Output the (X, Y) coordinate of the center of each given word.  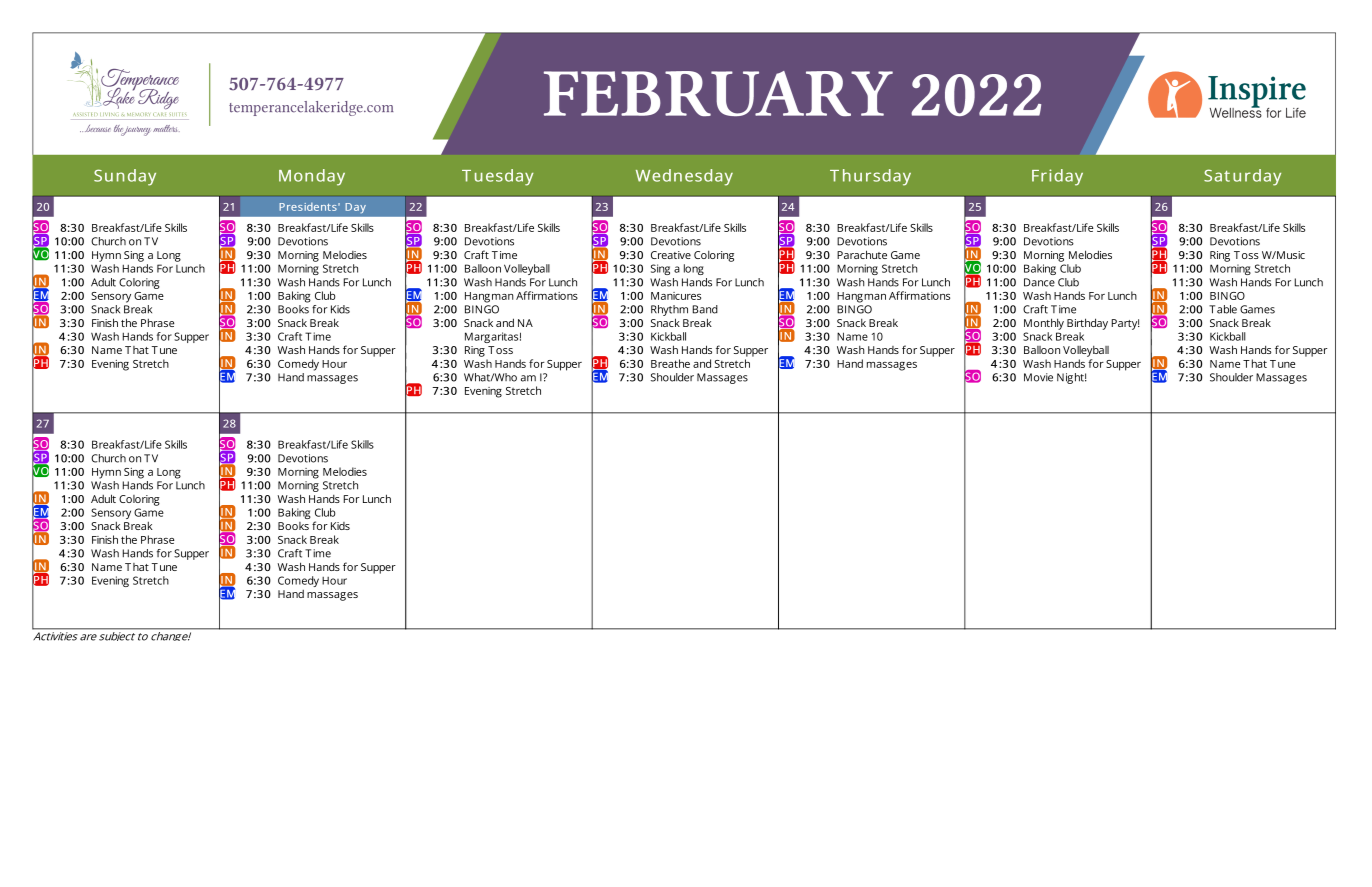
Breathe (670, 363)
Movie (1038, 377)
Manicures (676, 296)
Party (1125, 324)
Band (705, 309)
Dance (1039, 282)
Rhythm (669, 310)
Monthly (1044, 324)
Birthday (1087, 324)
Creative (671, 255)
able (1227, 309)
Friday (1057, 177)
